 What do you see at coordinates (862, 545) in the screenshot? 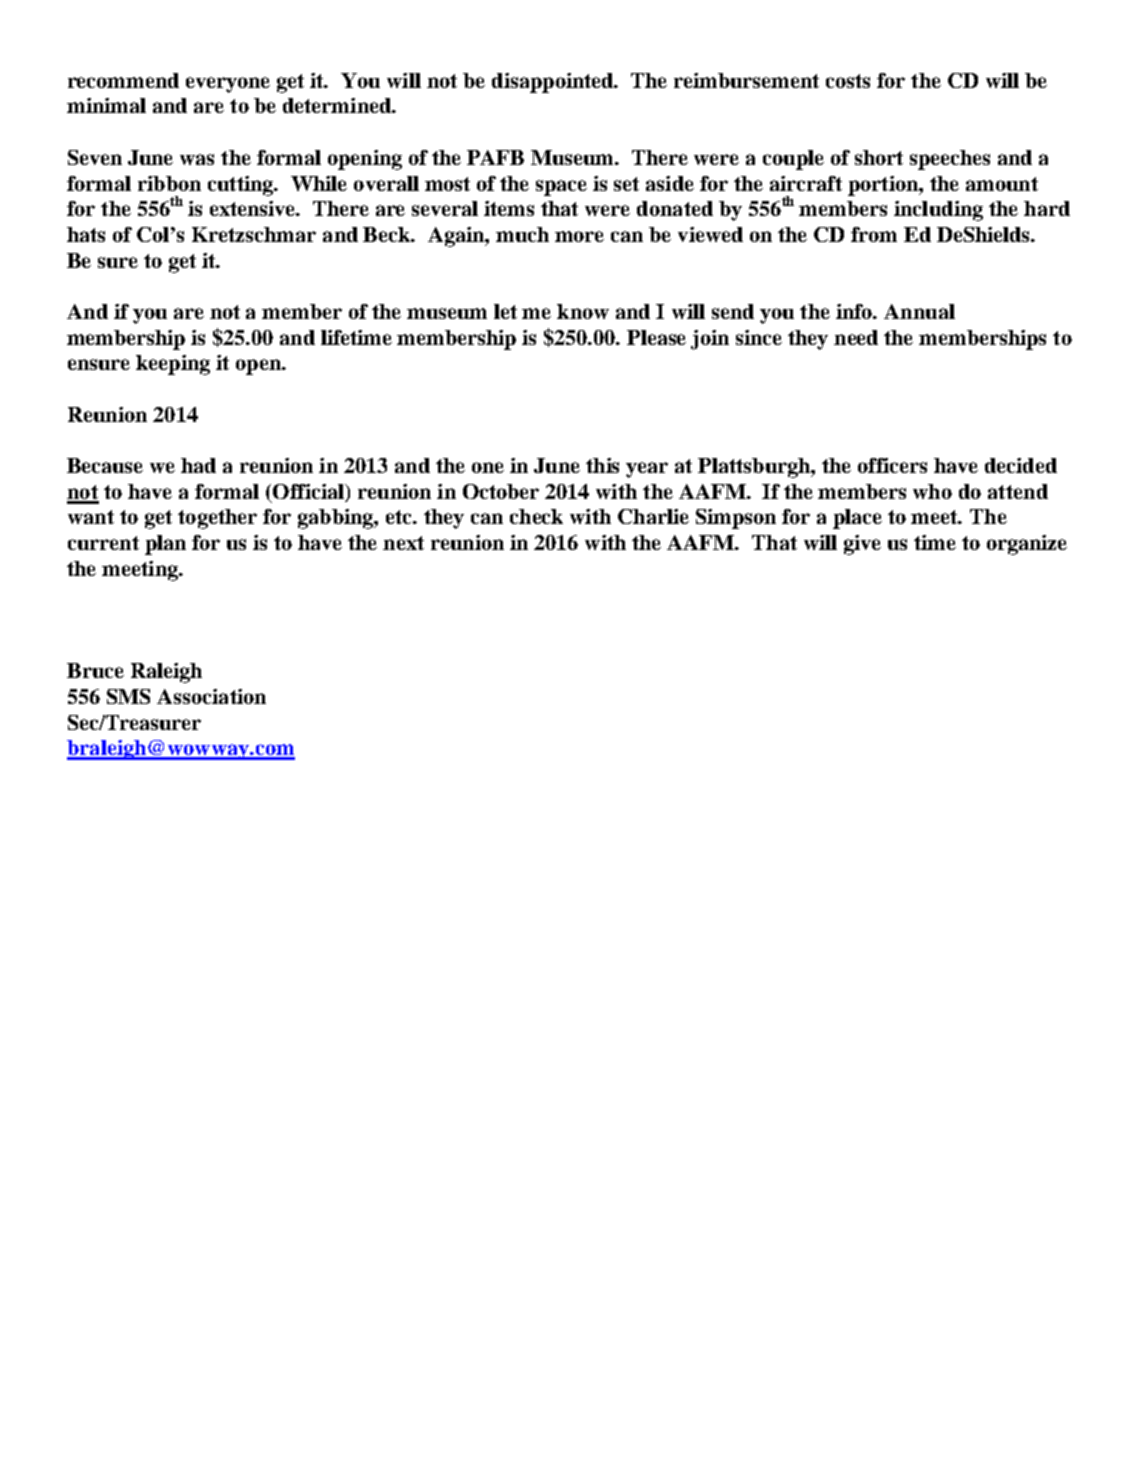
I see `give` at bounding box center [862, 545].
